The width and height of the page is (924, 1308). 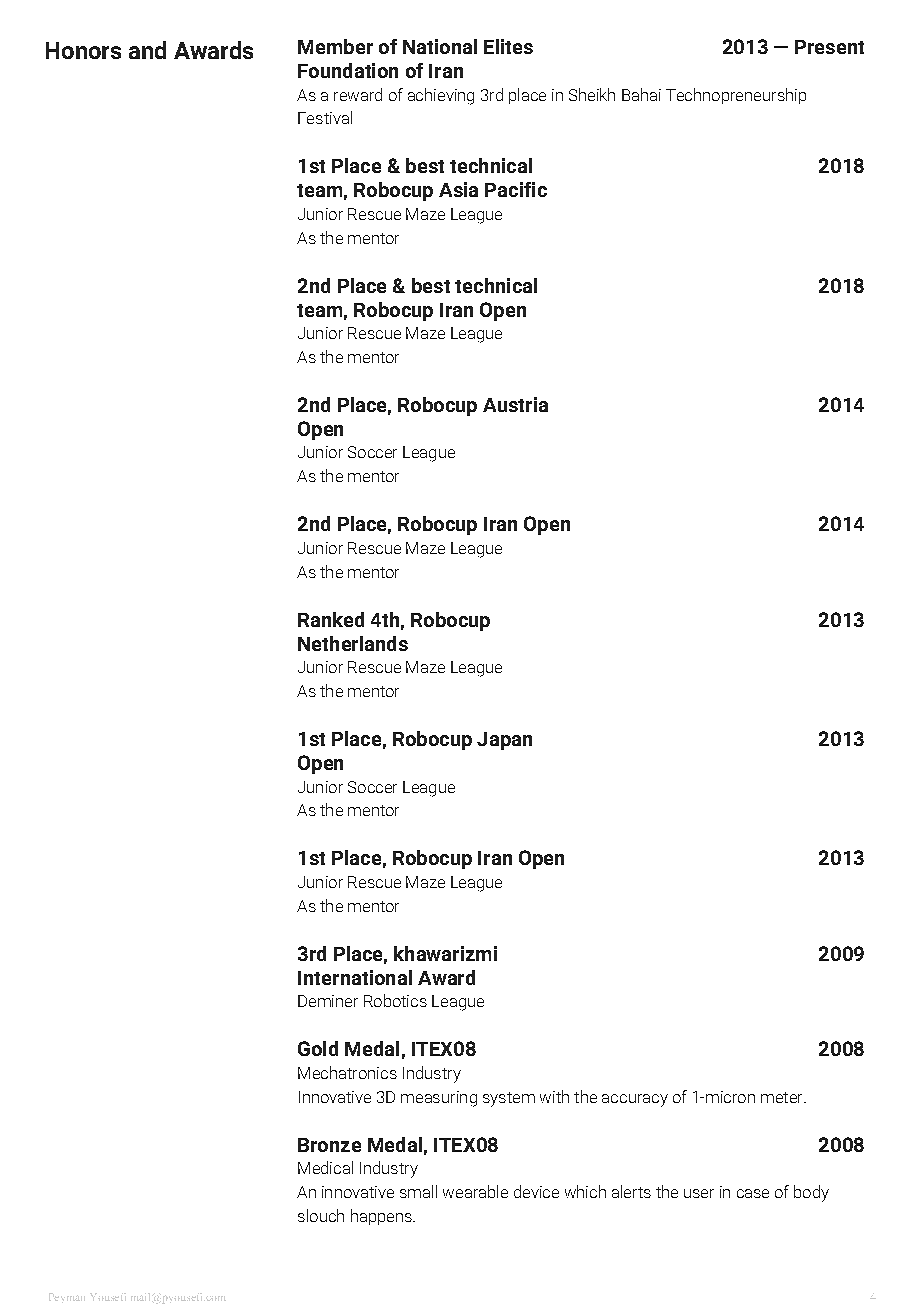 What do you see at coordinates (353, 643) in the page?
I see `Netherlands` at bounding box center [353, 643].
